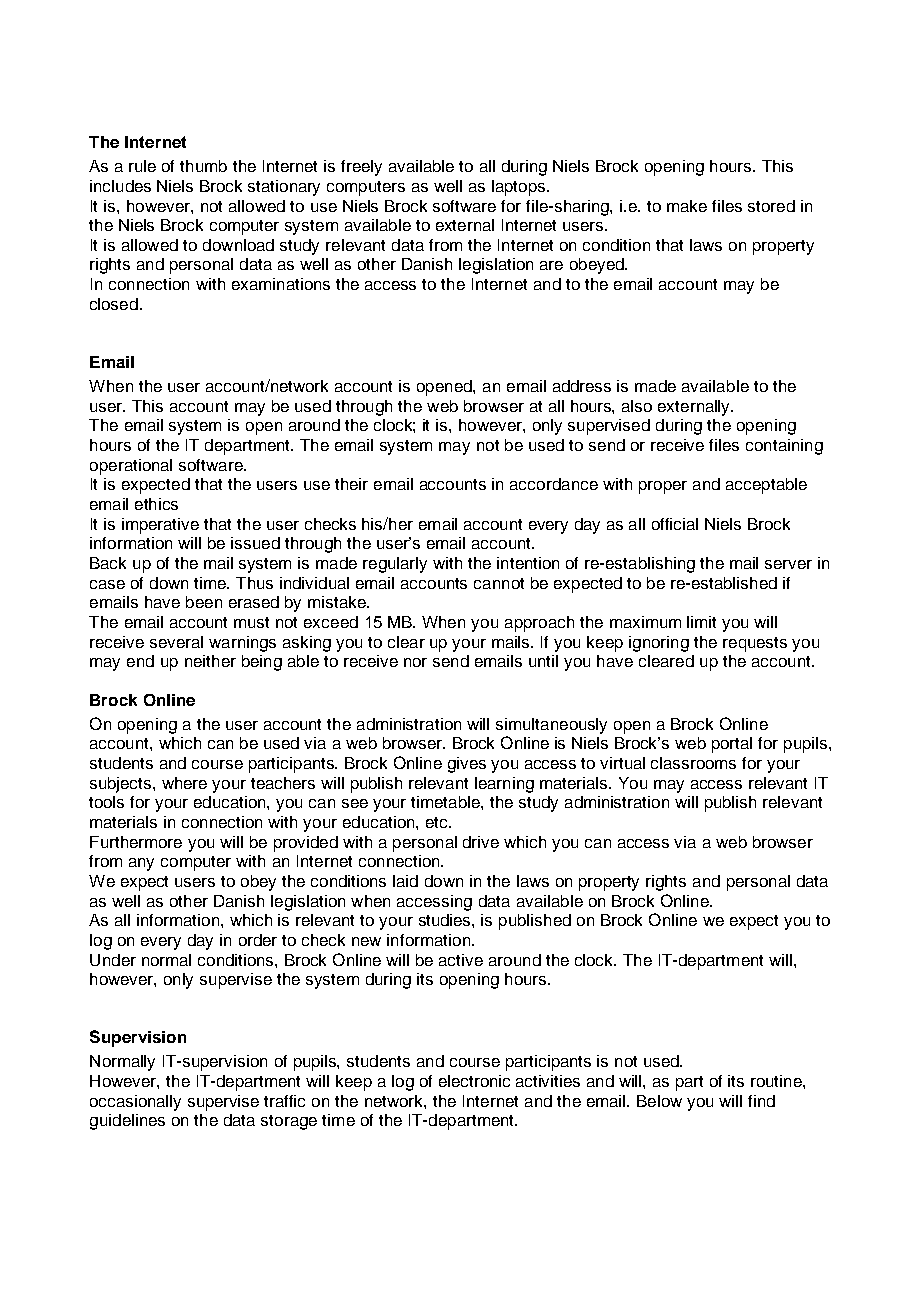 The image size is (924, 1308). Describe the element at coordinates (395, 565) in the document. I see `regularly` at that location.
